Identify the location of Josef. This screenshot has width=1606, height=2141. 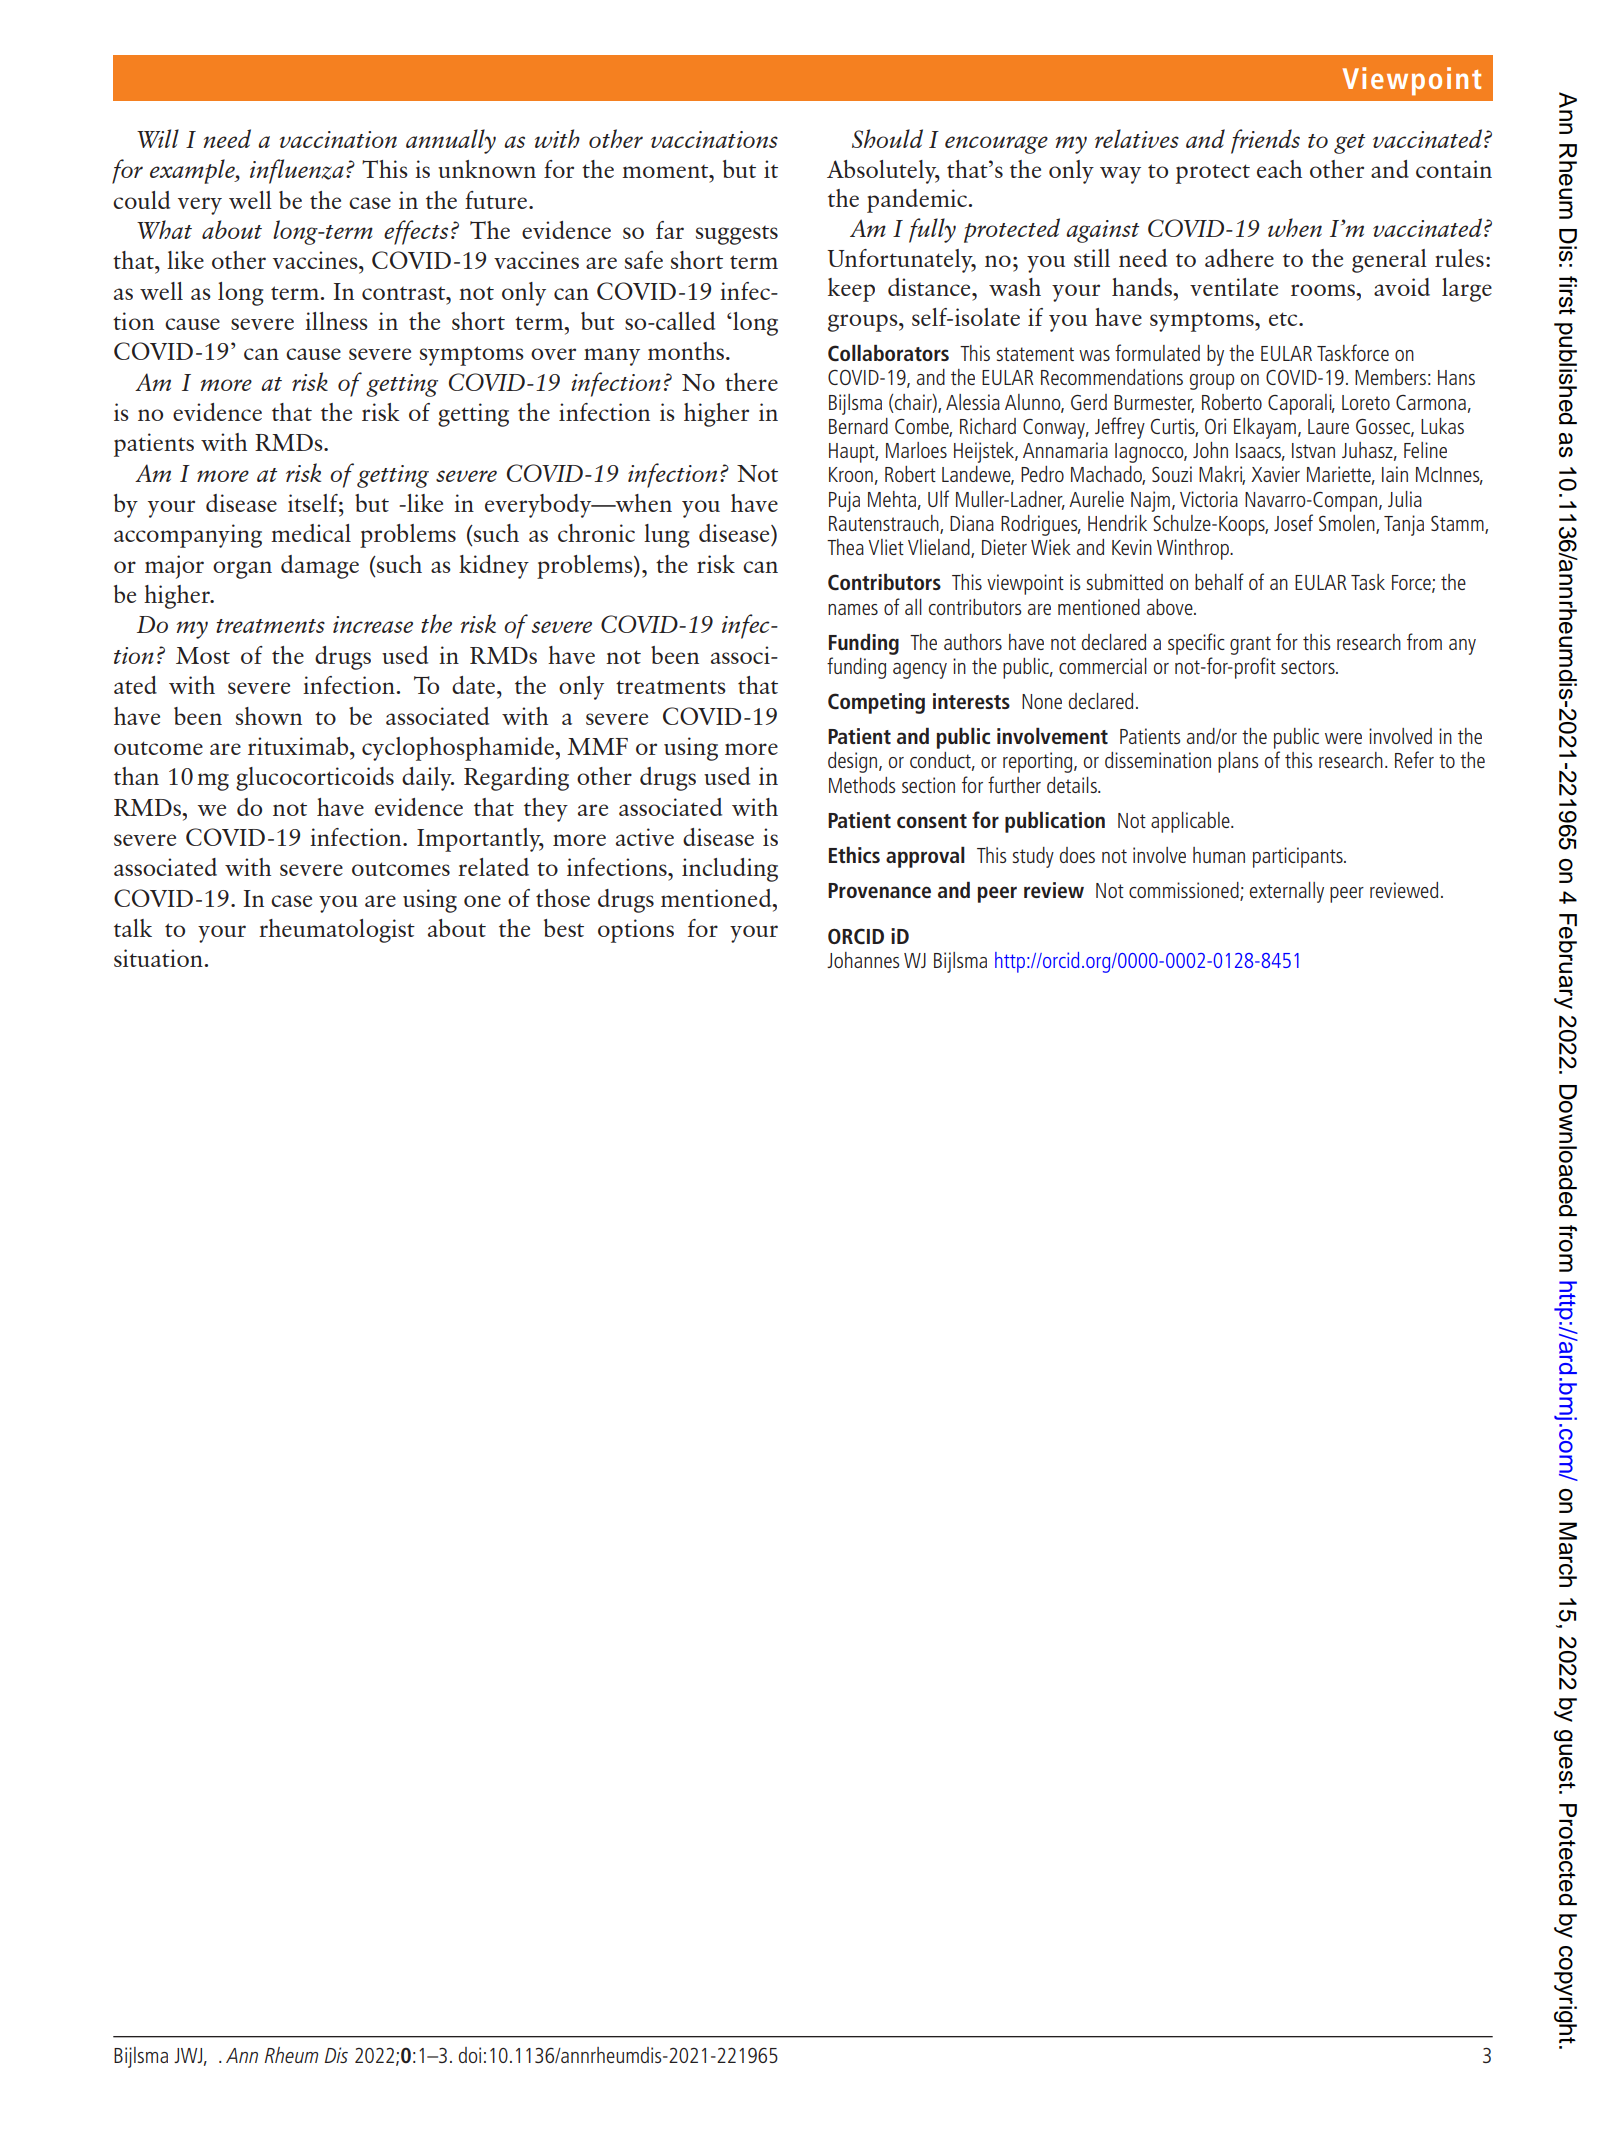
(1293, 522).
